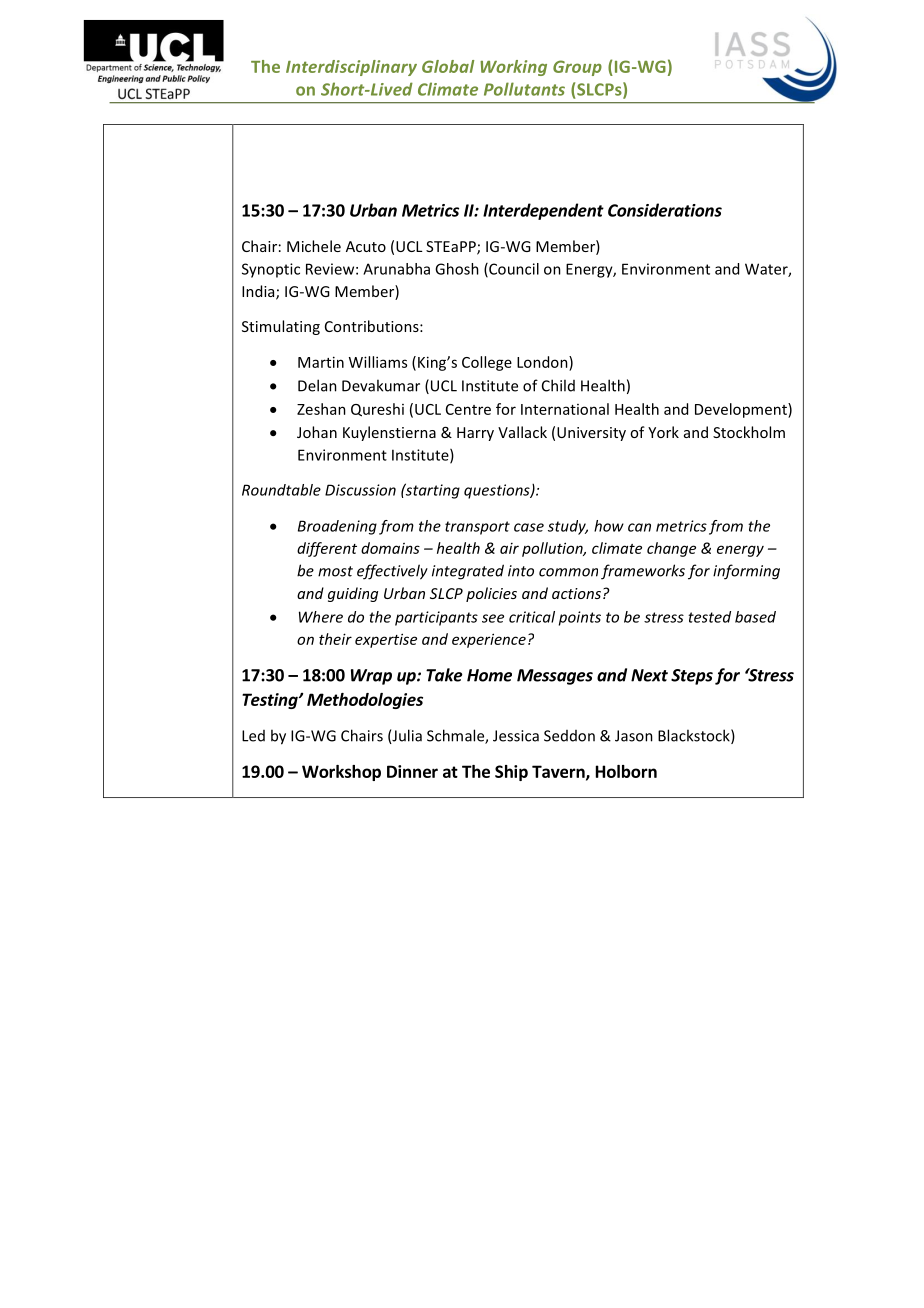  Describe the element at coordinates (351, 68) in the screenshot. I see `Interdisciplinary` at that location.
